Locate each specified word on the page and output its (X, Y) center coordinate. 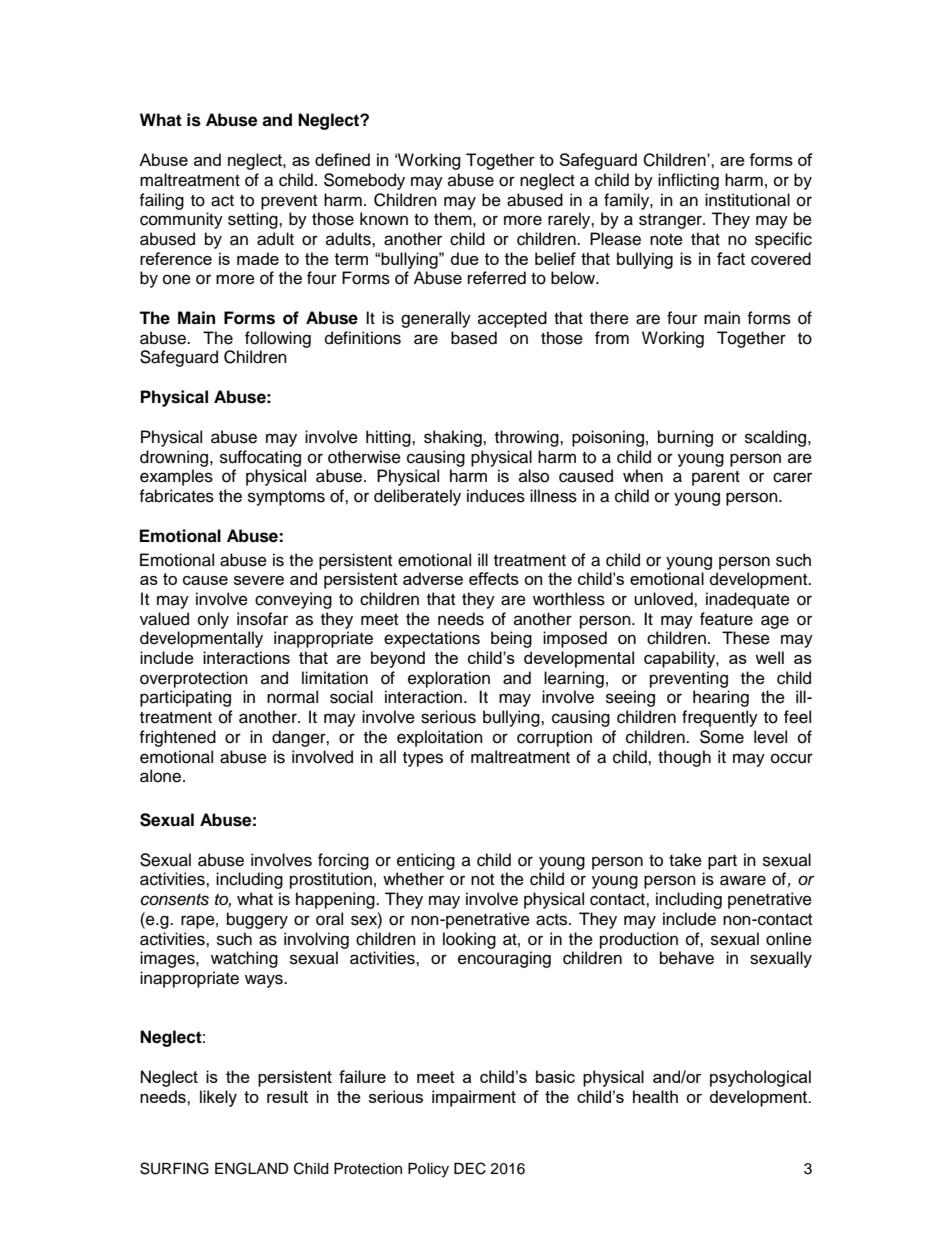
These (746, 638)
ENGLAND (252, 1168)
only (213, 620)
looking (469, 940)
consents (175, 900)
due (465, 258)
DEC (470, 1168)
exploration (449, 679)
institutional (747, 200)
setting (254, 220)
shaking (454, 438)
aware (743, 880)
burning (685, 438)
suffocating (260, 458)
